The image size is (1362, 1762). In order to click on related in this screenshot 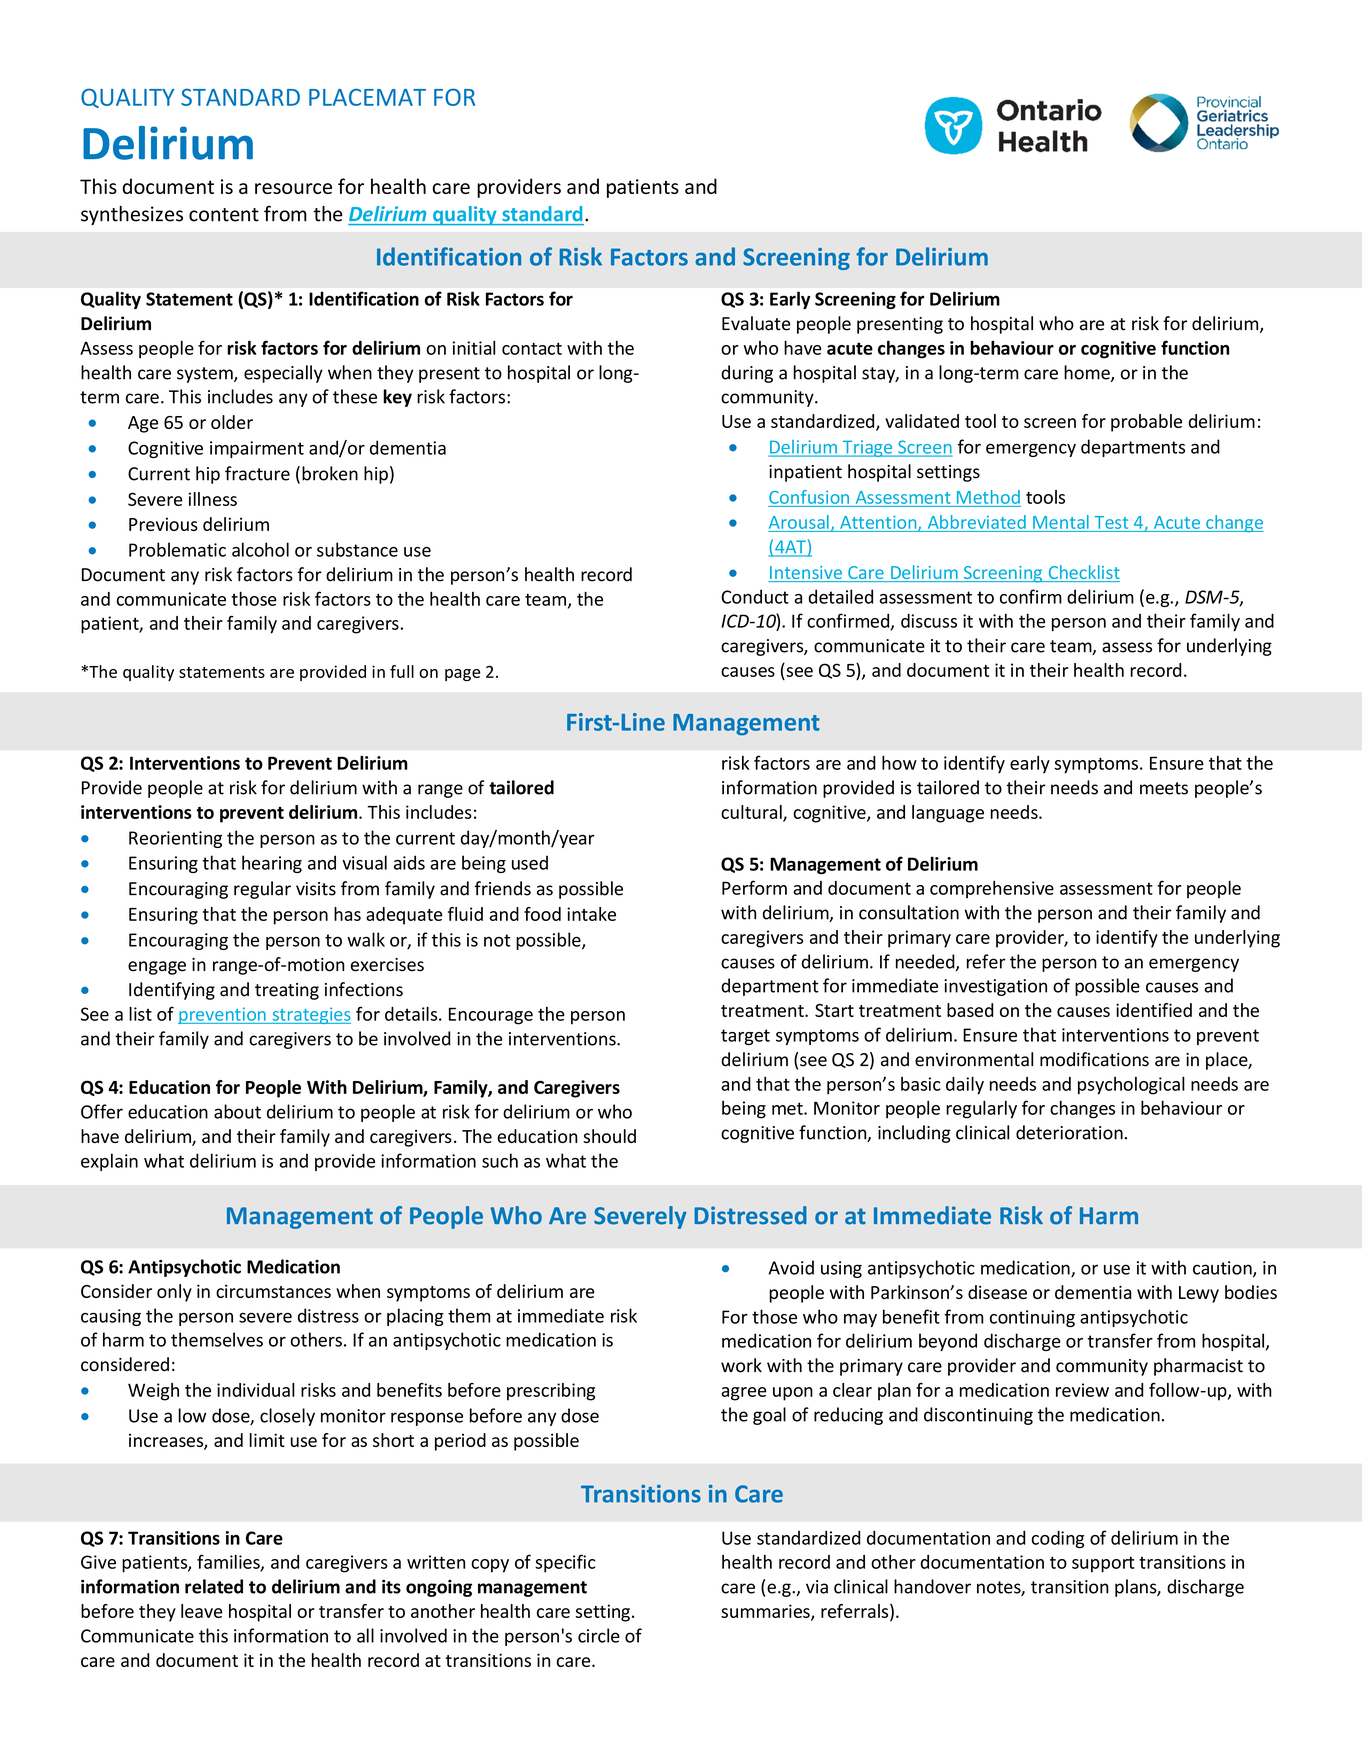, I will do `click(214, 1586)`.
